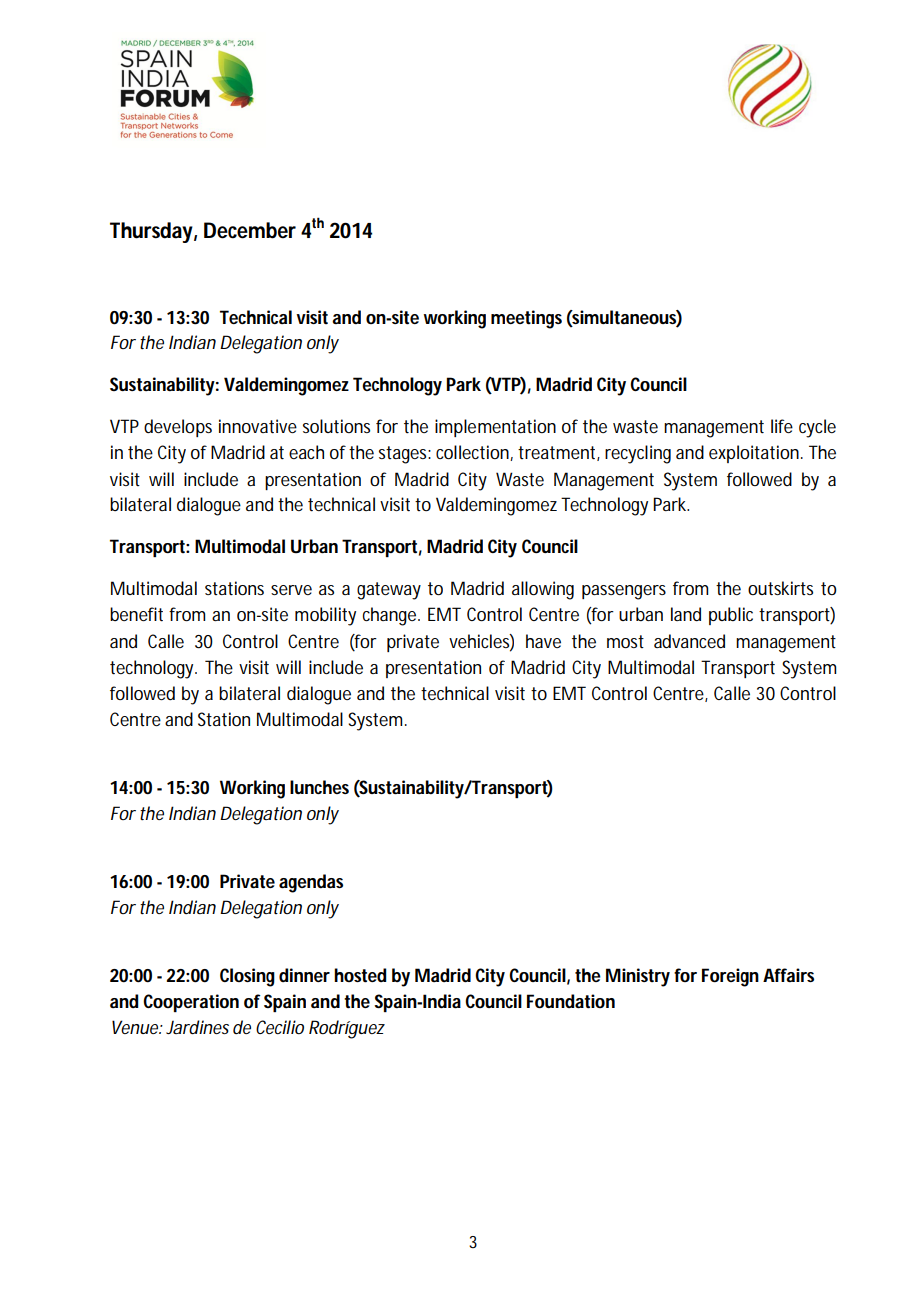  What do you see at coordinates (191, 1003) in the screenshot?
I see `Cooperation` at bounding box center [191, 1003].
